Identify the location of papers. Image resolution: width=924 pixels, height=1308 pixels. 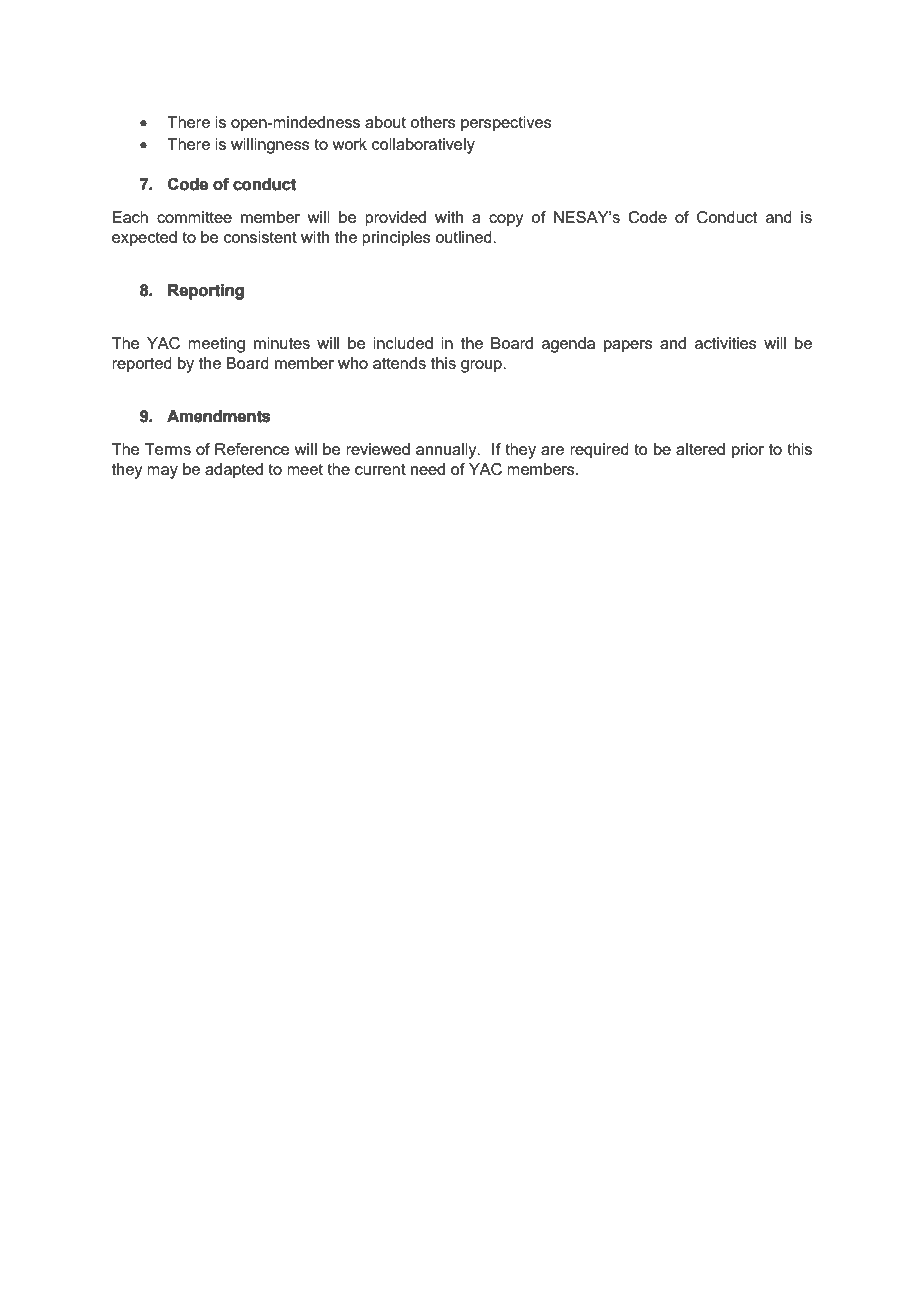
(628, 346).
